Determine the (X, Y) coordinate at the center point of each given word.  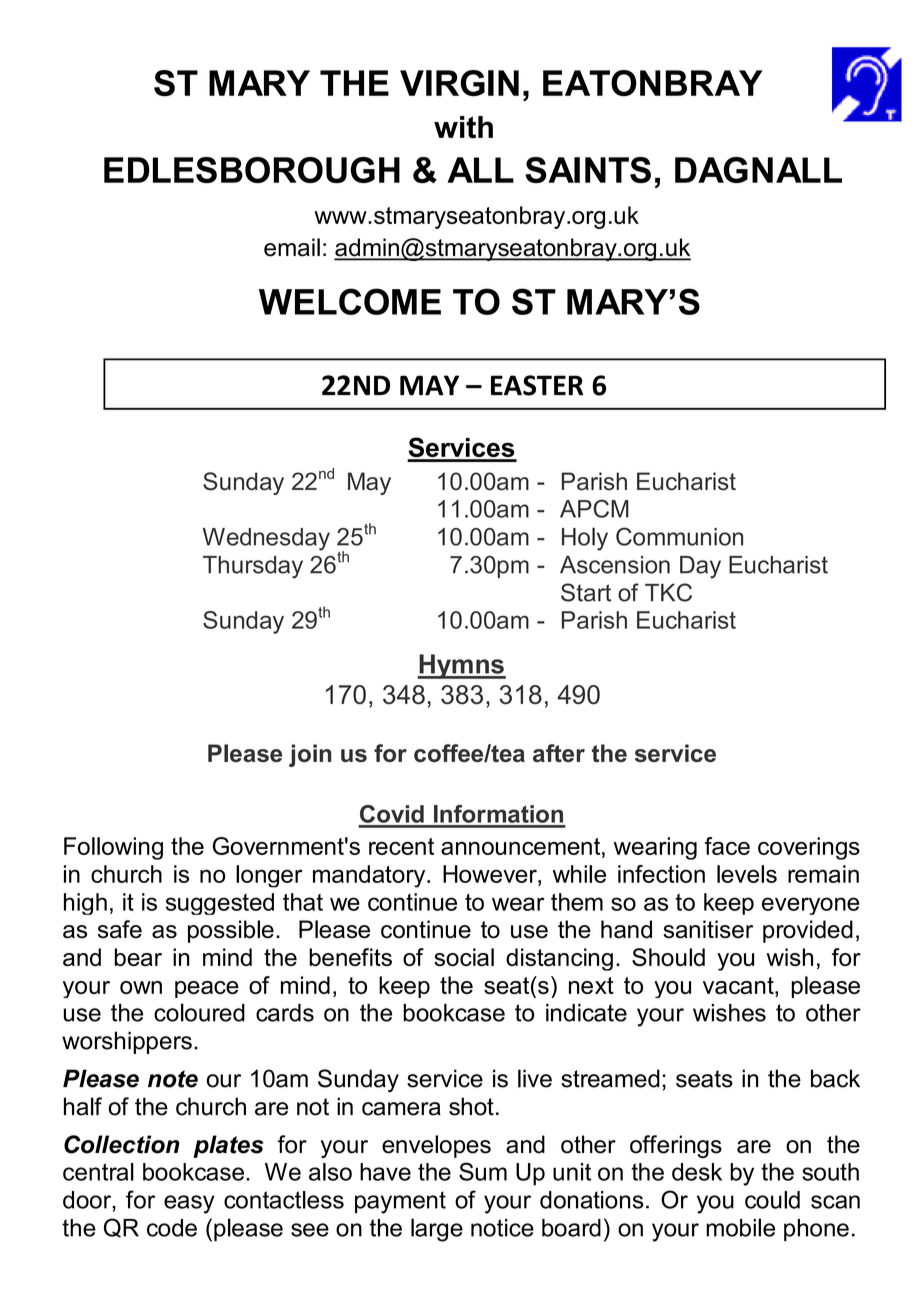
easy (189, 1204)
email (292, 247)
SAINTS (588, 170)
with (463, 127)
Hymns (461, 666)
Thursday (253, 567)
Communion (679, 536)
